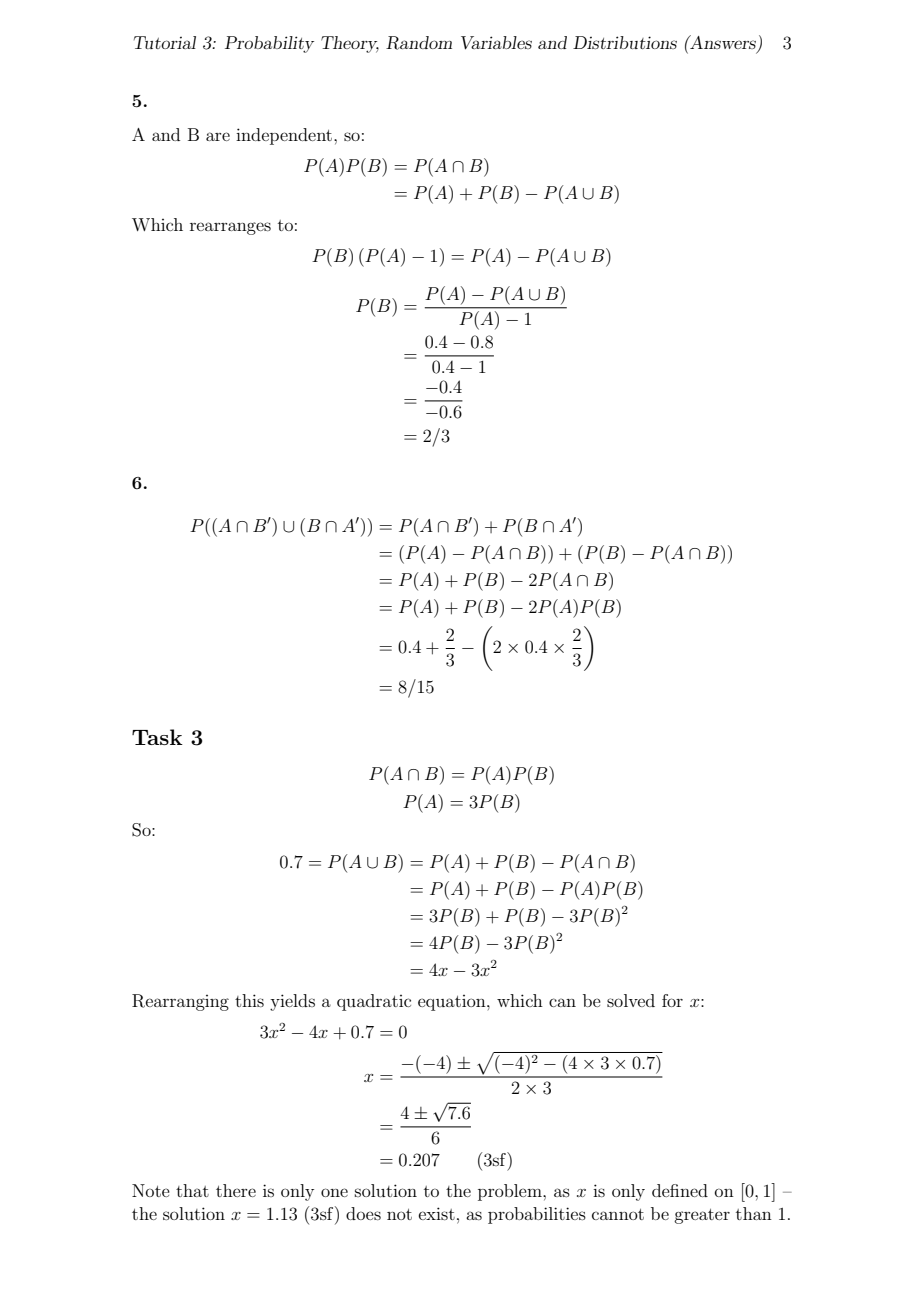  Describe the element at coordinates (437, 1213) in the screenshot. I see `exist` at that location.
